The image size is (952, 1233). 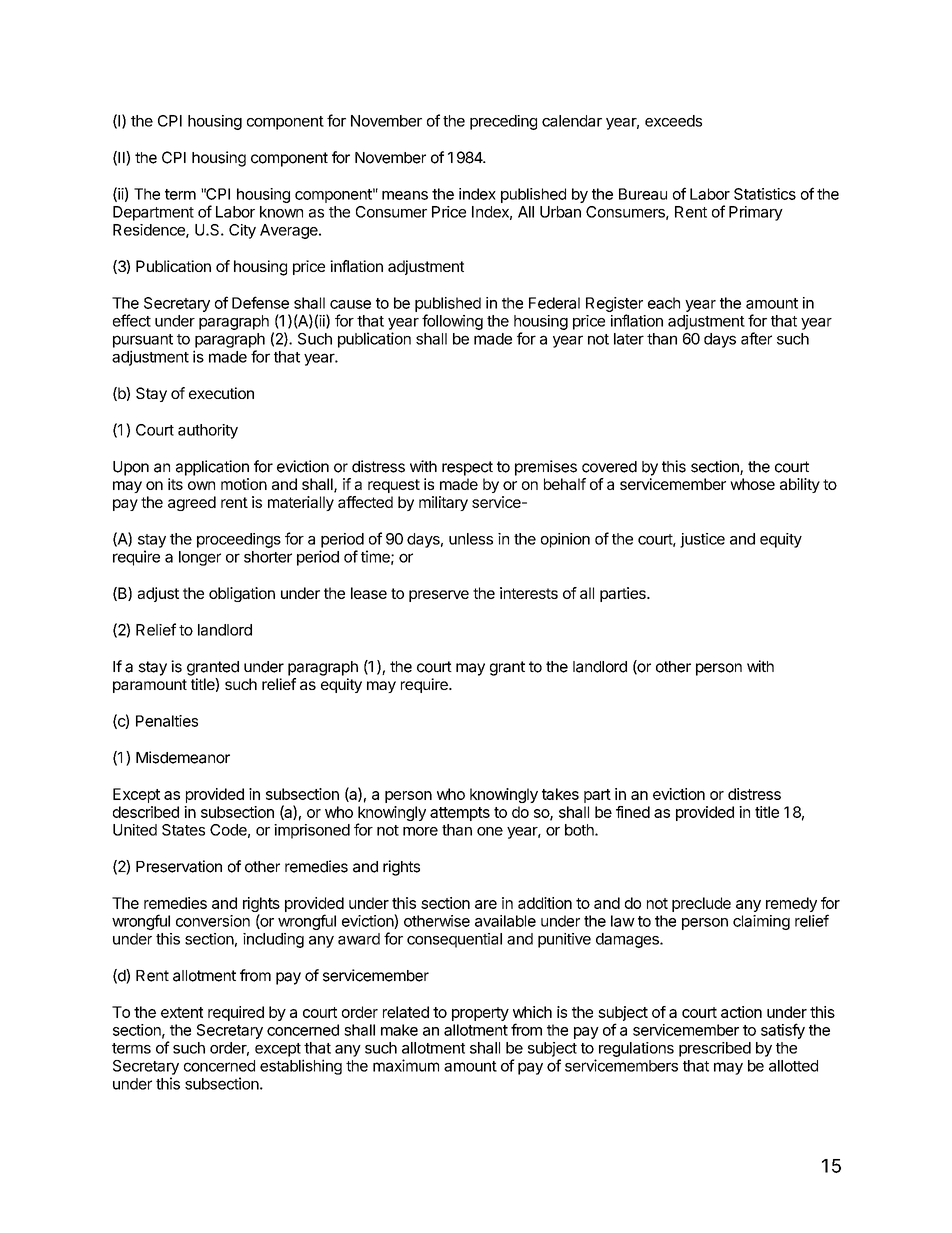 I want to click on justice, so click(x=702, y=540).
